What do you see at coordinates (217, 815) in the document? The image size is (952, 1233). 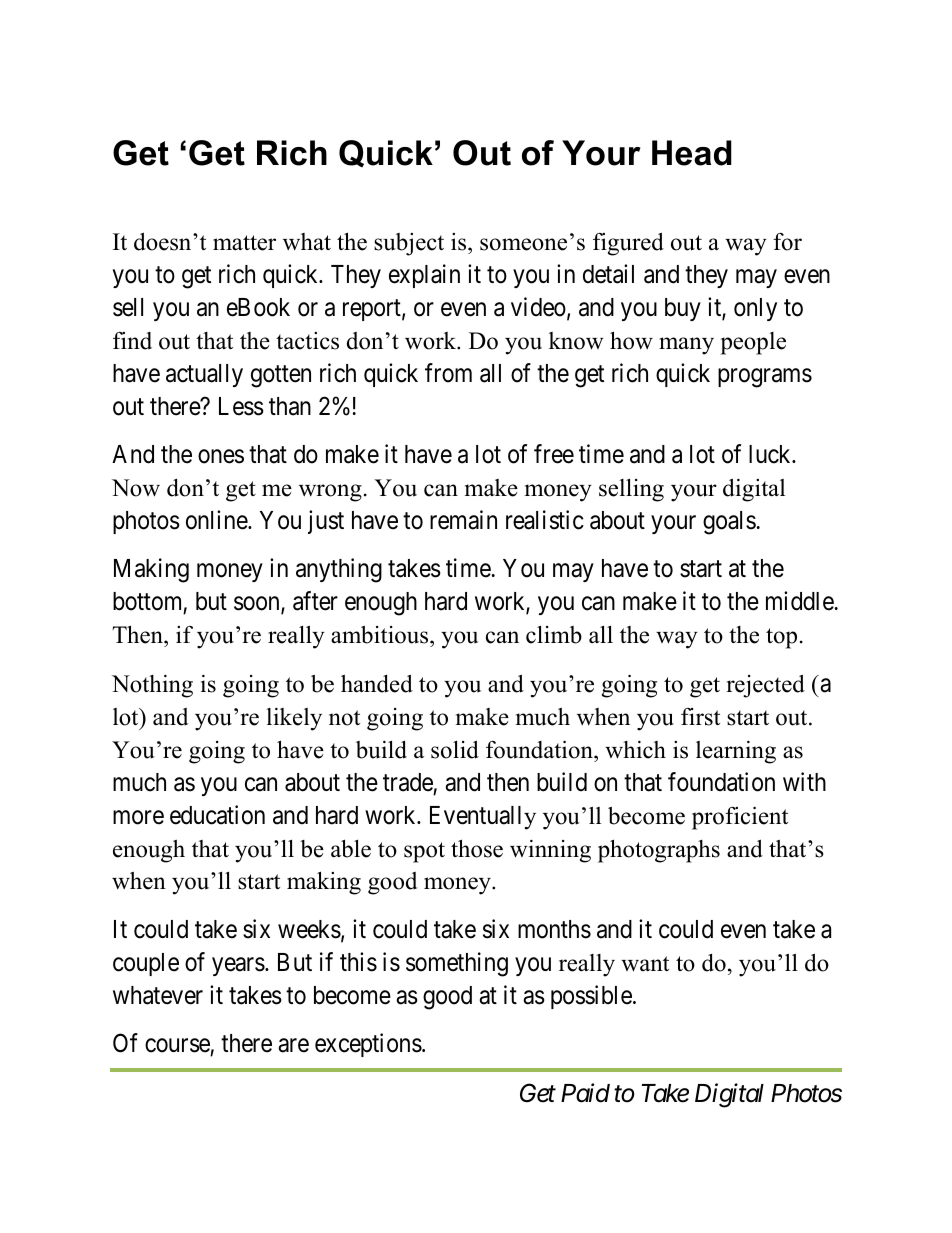 I see `education` at bounding box center [217, 815].
